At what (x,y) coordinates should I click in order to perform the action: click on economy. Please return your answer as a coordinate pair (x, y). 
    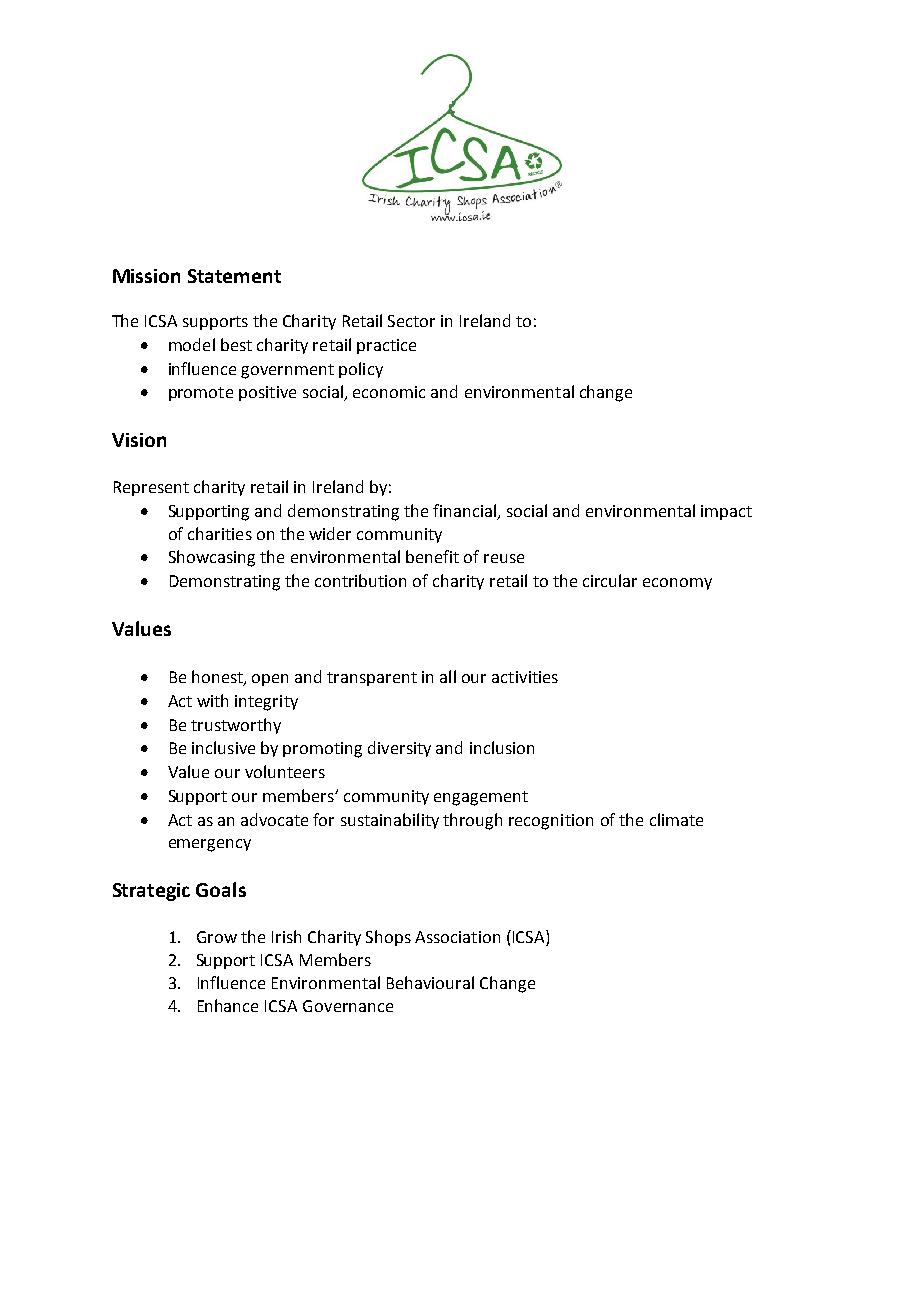
    Looking at the image, I should click on (677, 584).
